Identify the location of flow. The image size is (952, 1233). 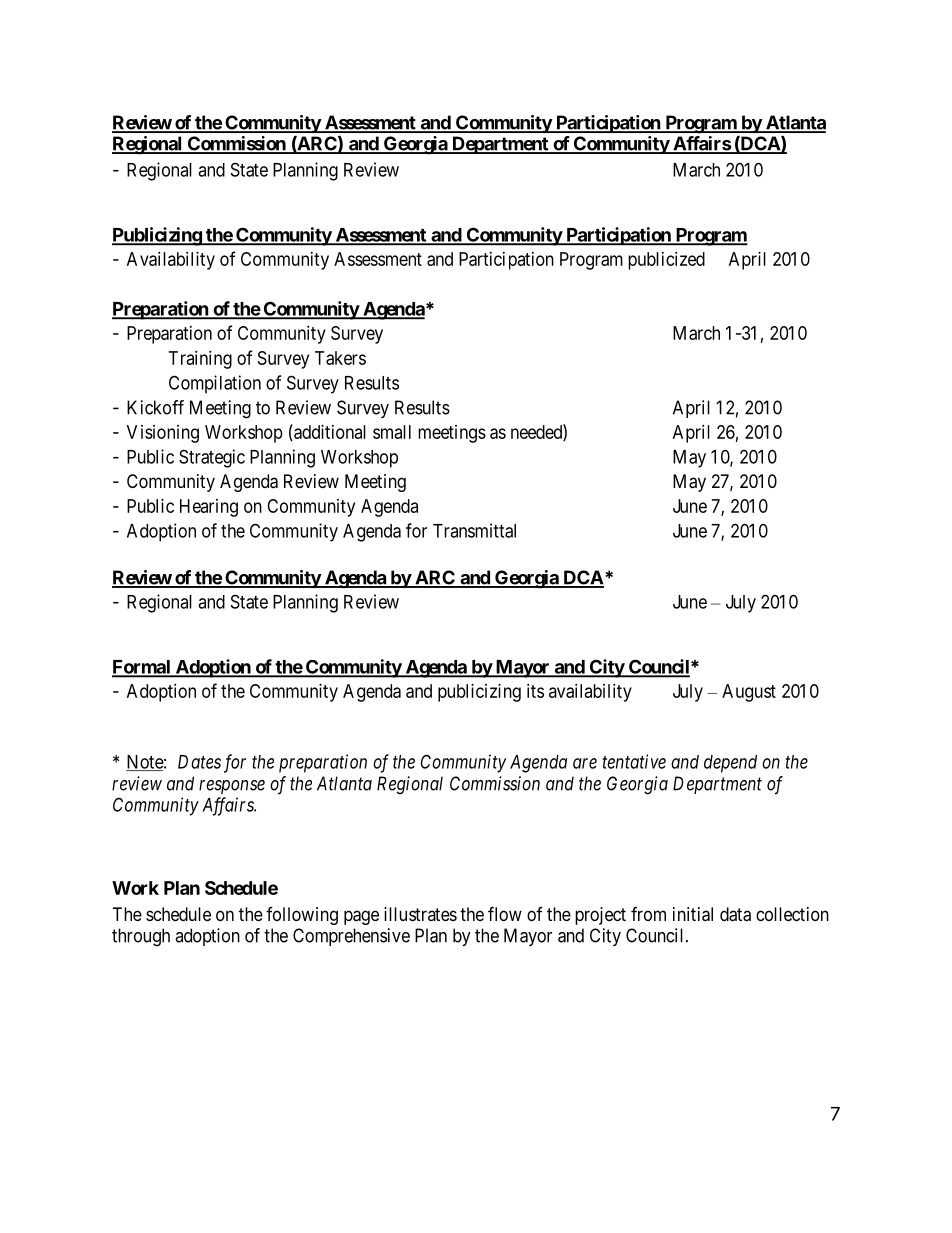
(505, 913).
